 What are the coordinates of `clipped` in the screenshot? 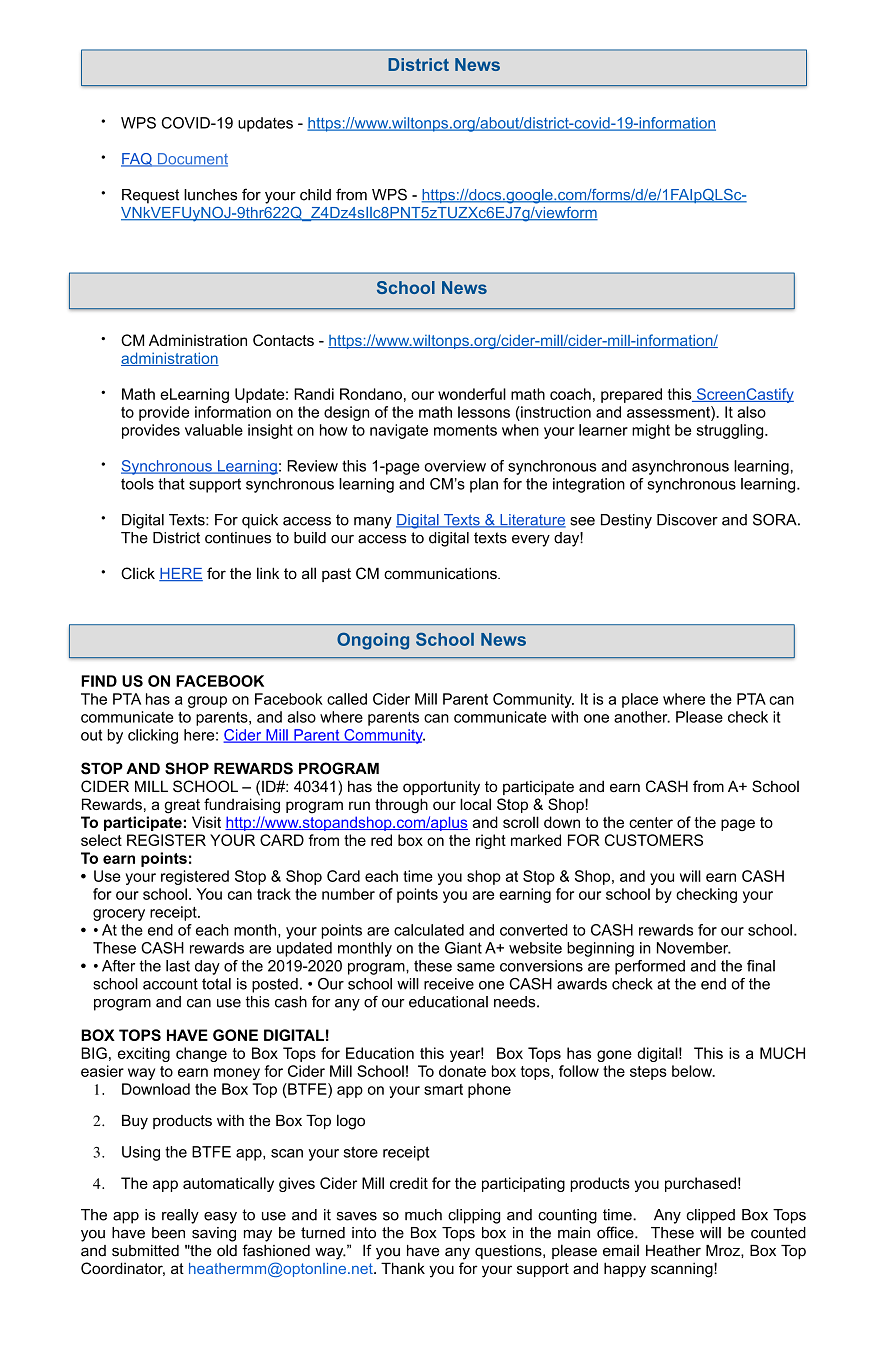 It's located at (710, 1216).
